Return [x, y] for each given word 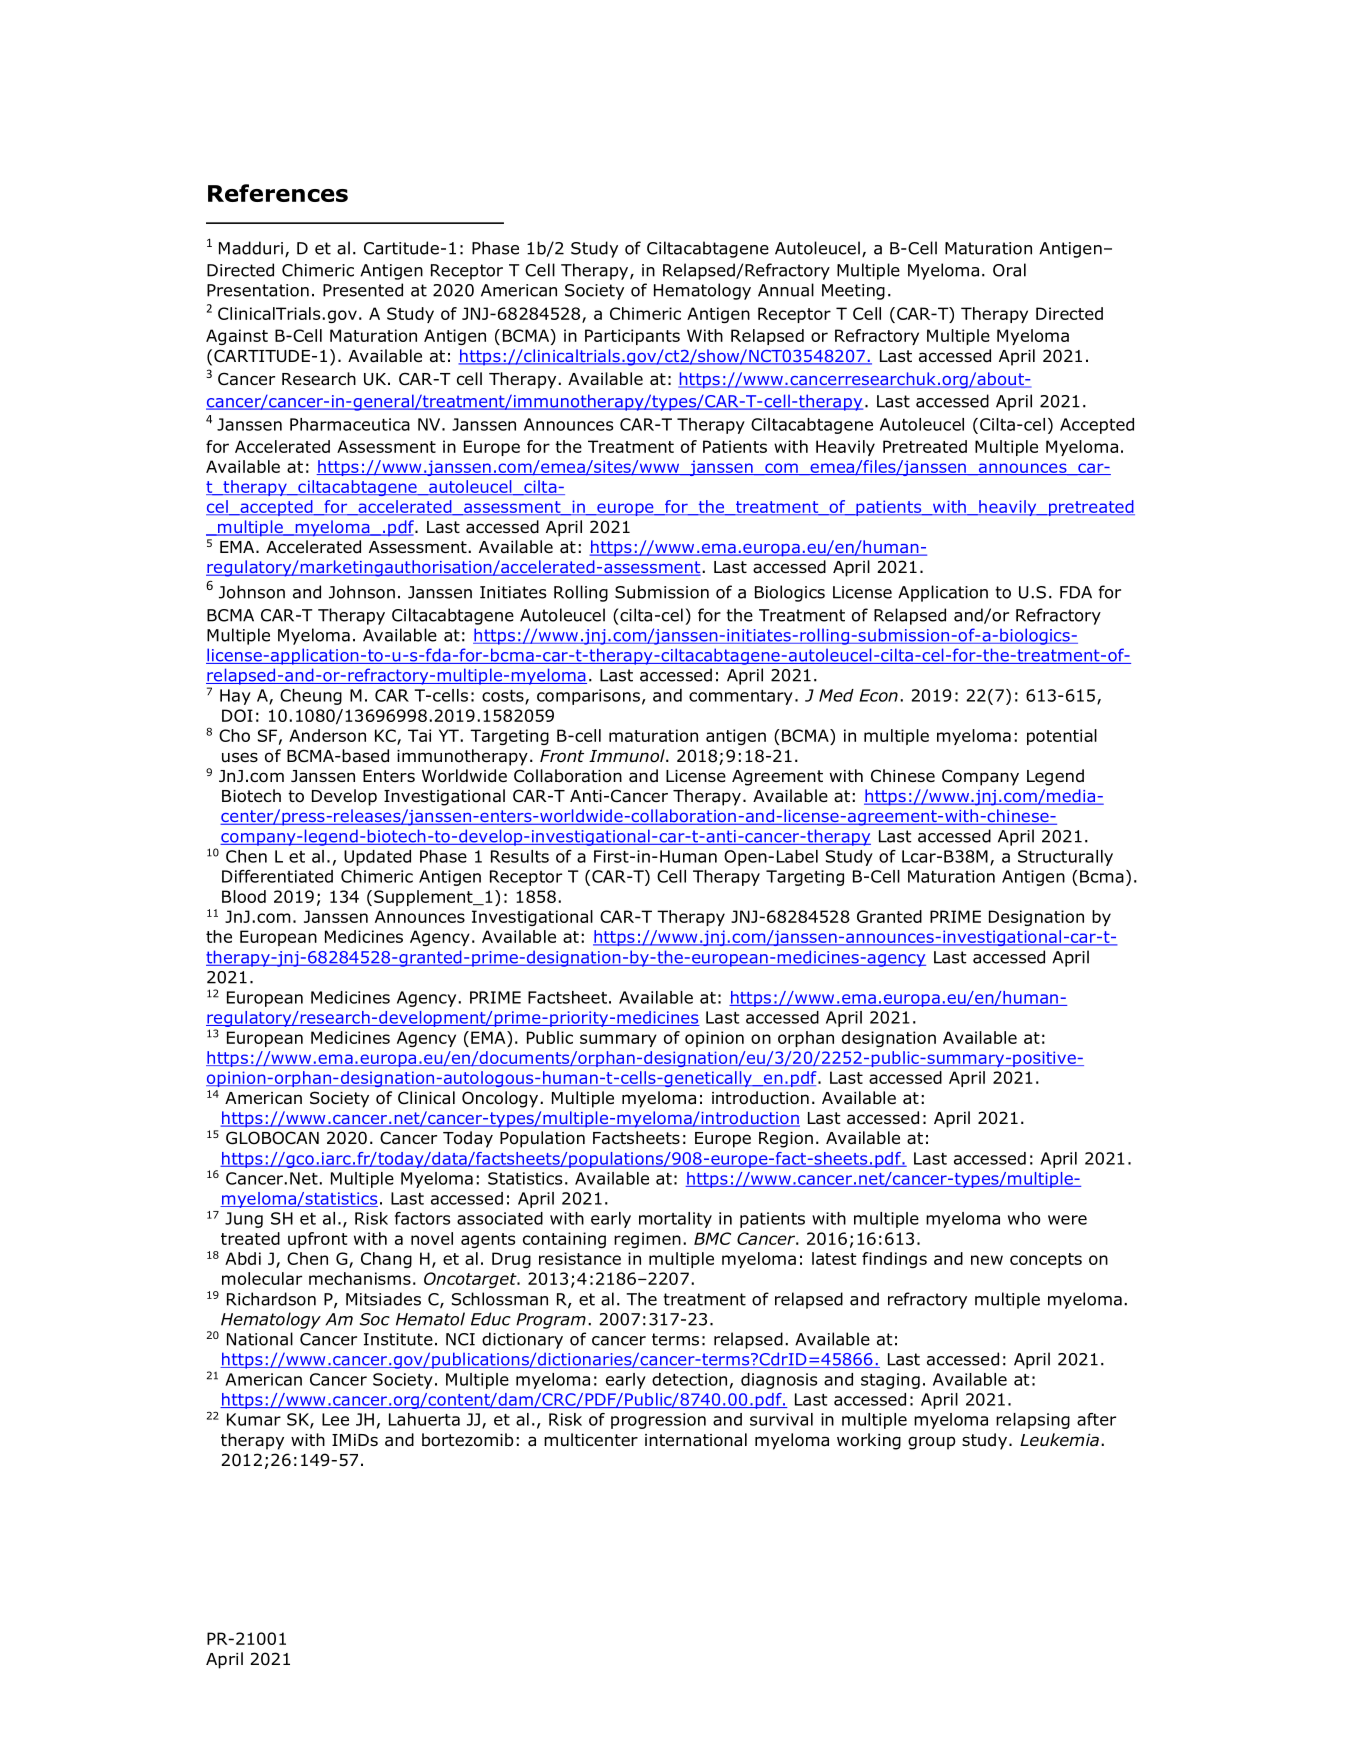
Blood [244, 896]
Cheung [311, 697]
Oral [1009, 270]
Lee [335, 1419]
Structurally [1065, 858]
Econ [878, 695]
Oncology [501, 1099]
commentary [741, 697]
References [278, 193]
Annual [786, 290]
